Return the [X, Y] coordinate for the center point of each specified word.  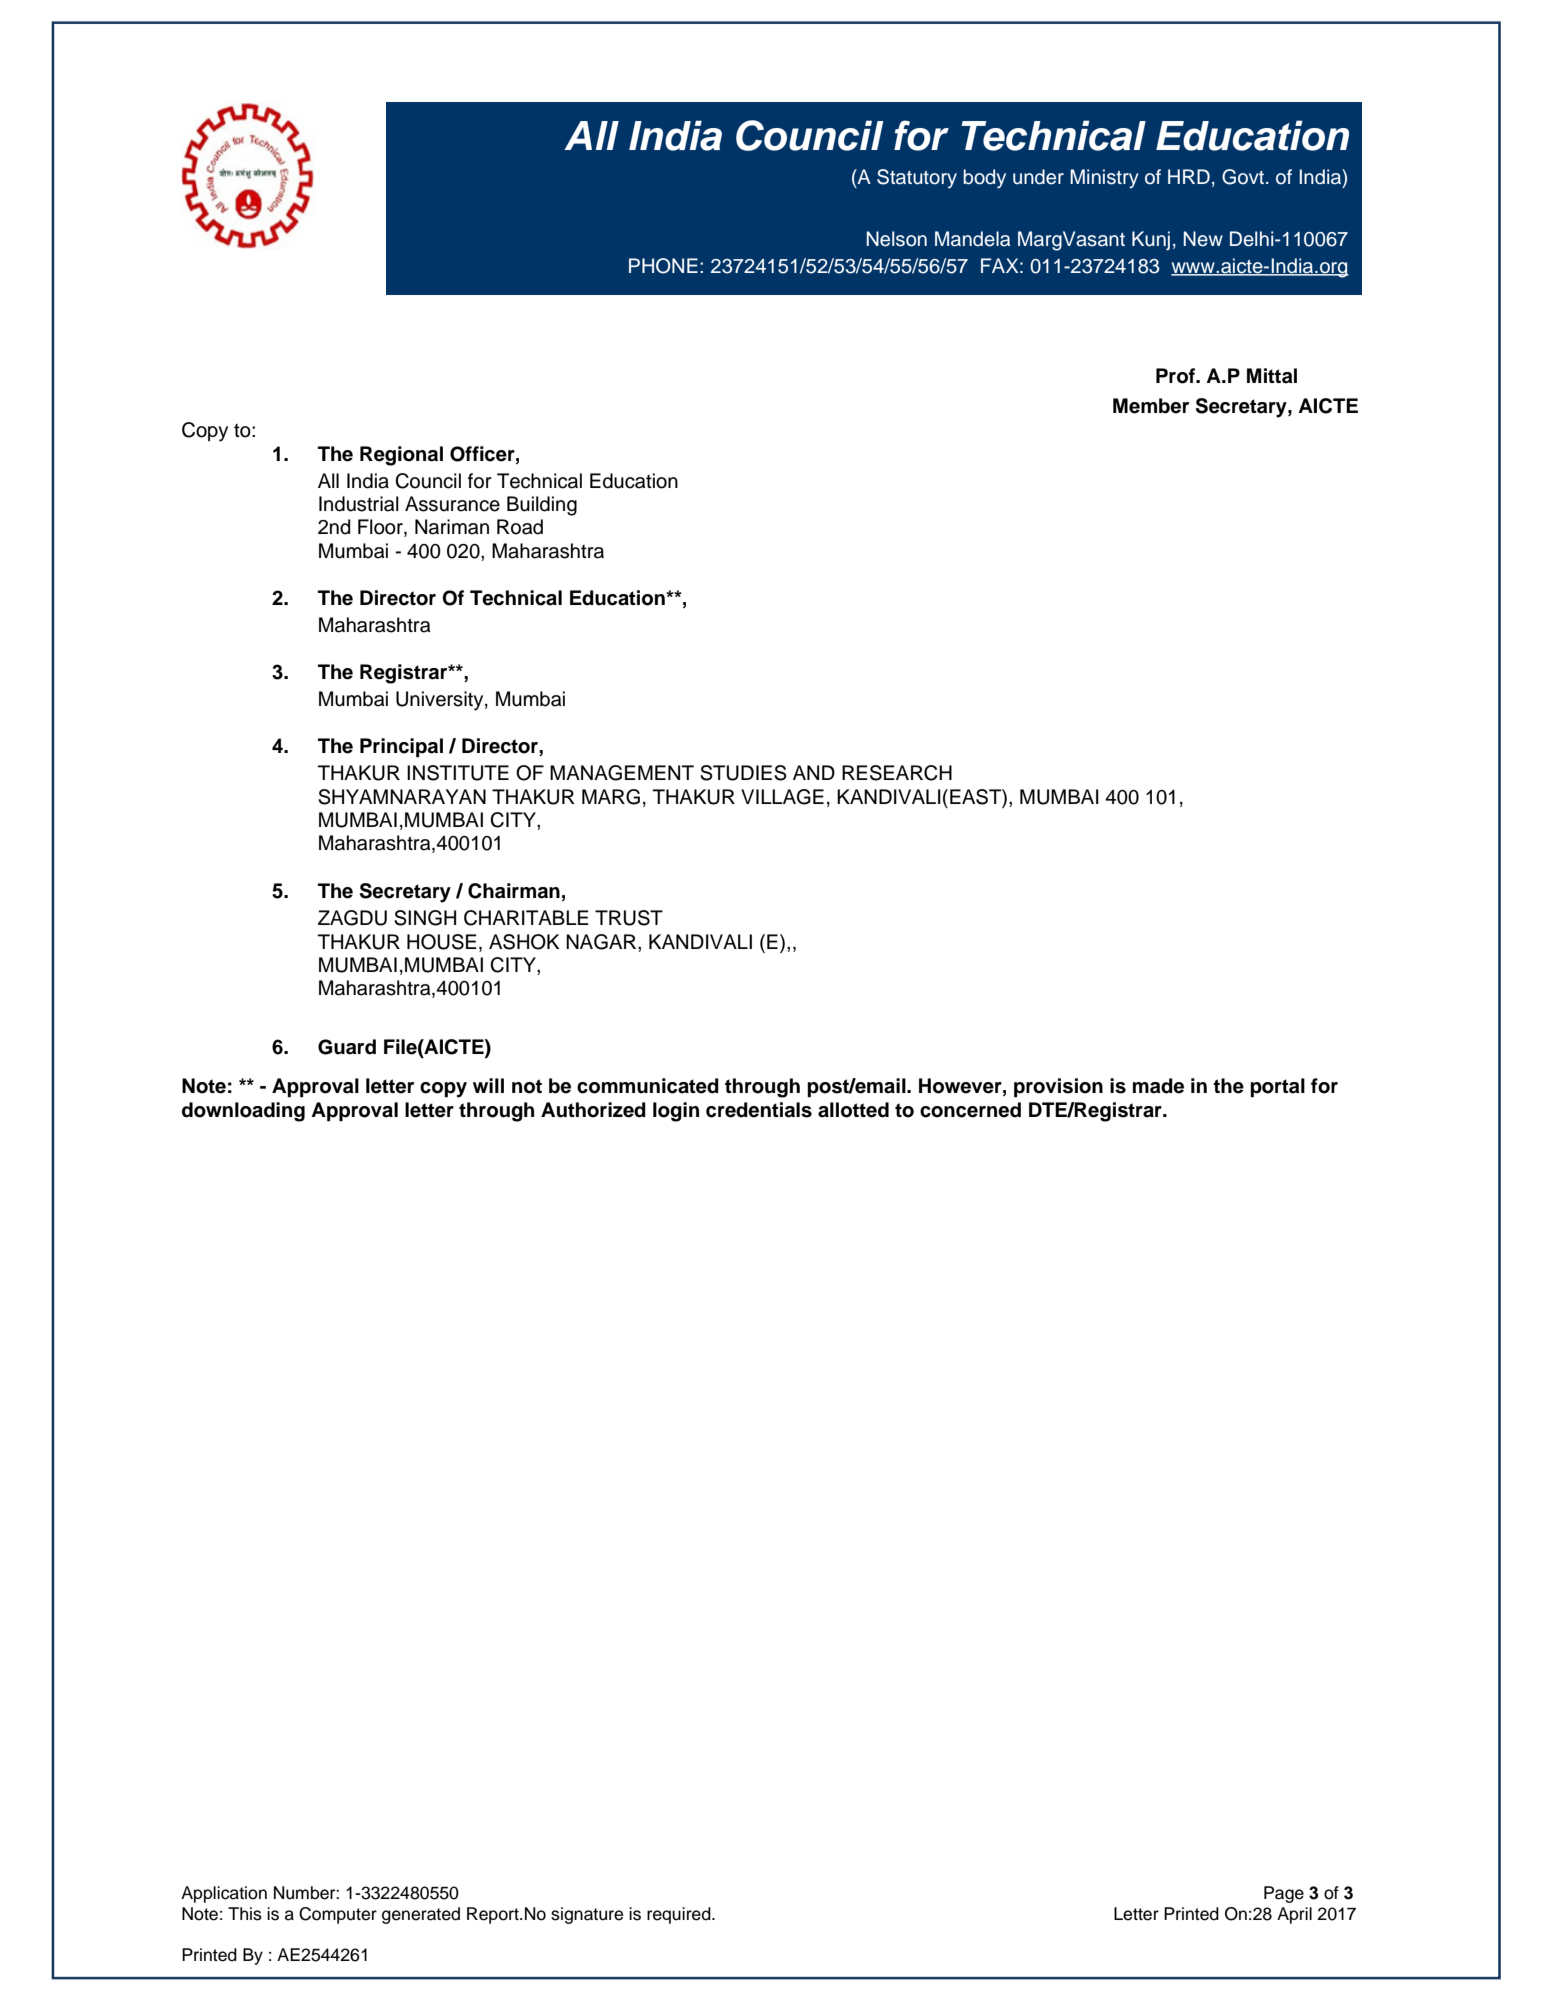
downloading [243, 1112]
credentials [759, 1110]
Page [1284, 1894]
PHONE [663, 266]
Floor [381, 528]
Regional [401, 456]
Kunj [1151, 240]
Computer [338, 1915]
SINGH [425, 918]
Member [1151, 406]
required [680, 1915]
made [1158, 1086]
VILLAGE [782, 797]
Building [542, 506]
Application [224, 1894]
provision [1058, 1088]
